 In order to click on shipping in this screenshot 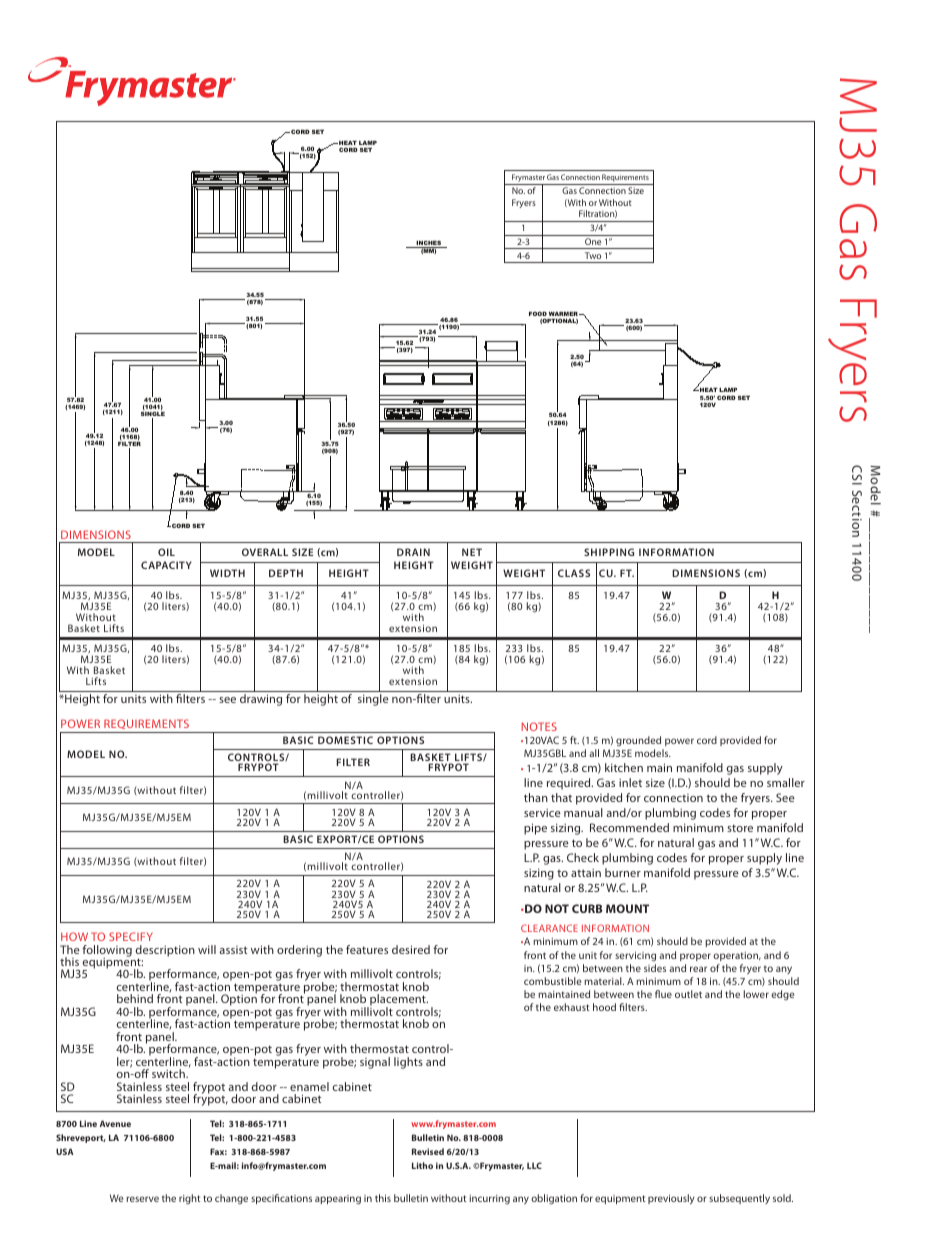, I will do `click(609, 552)`.
